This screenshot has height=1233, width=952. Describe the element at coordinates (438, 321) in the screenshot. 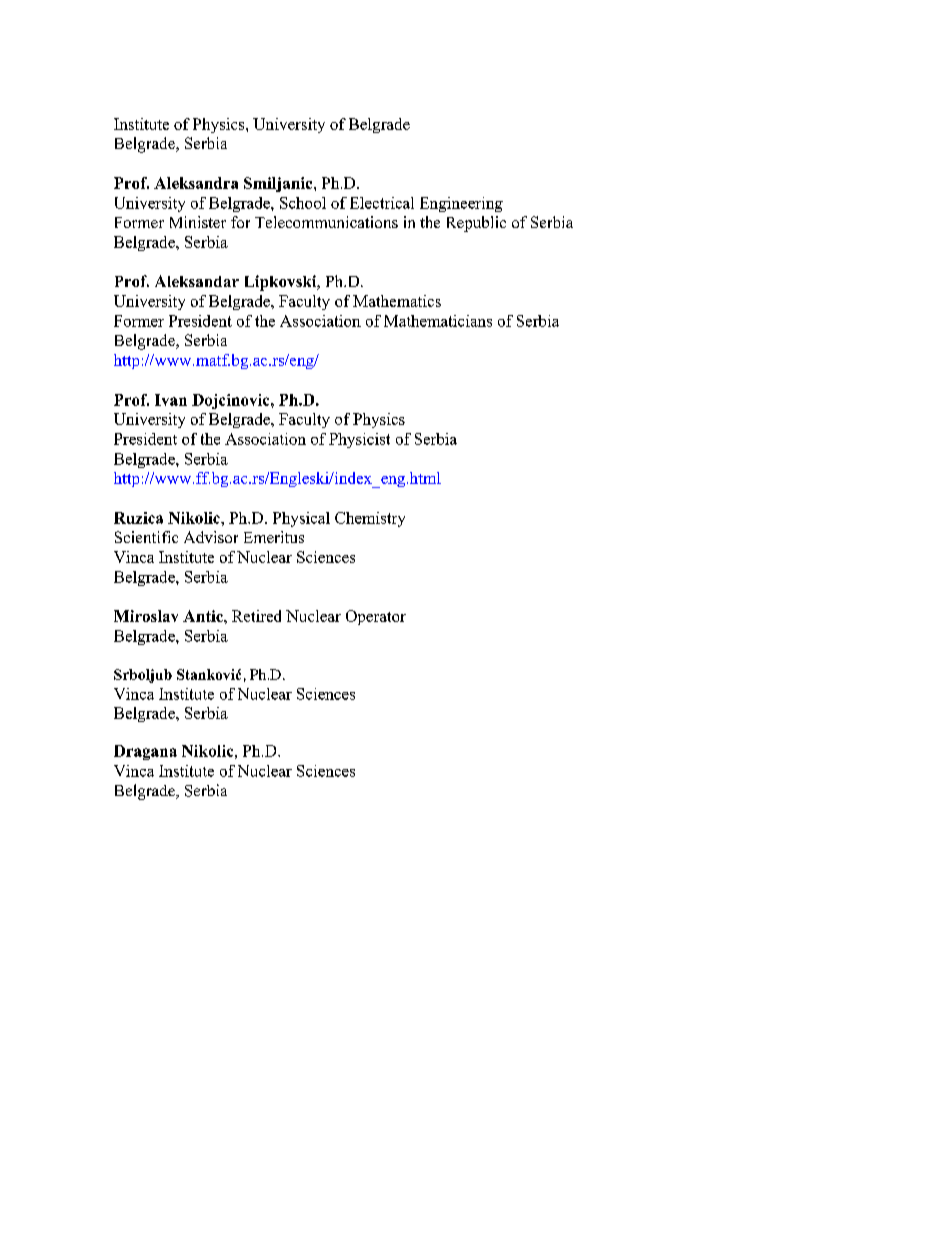

I see `Mathematicians` at that location.
